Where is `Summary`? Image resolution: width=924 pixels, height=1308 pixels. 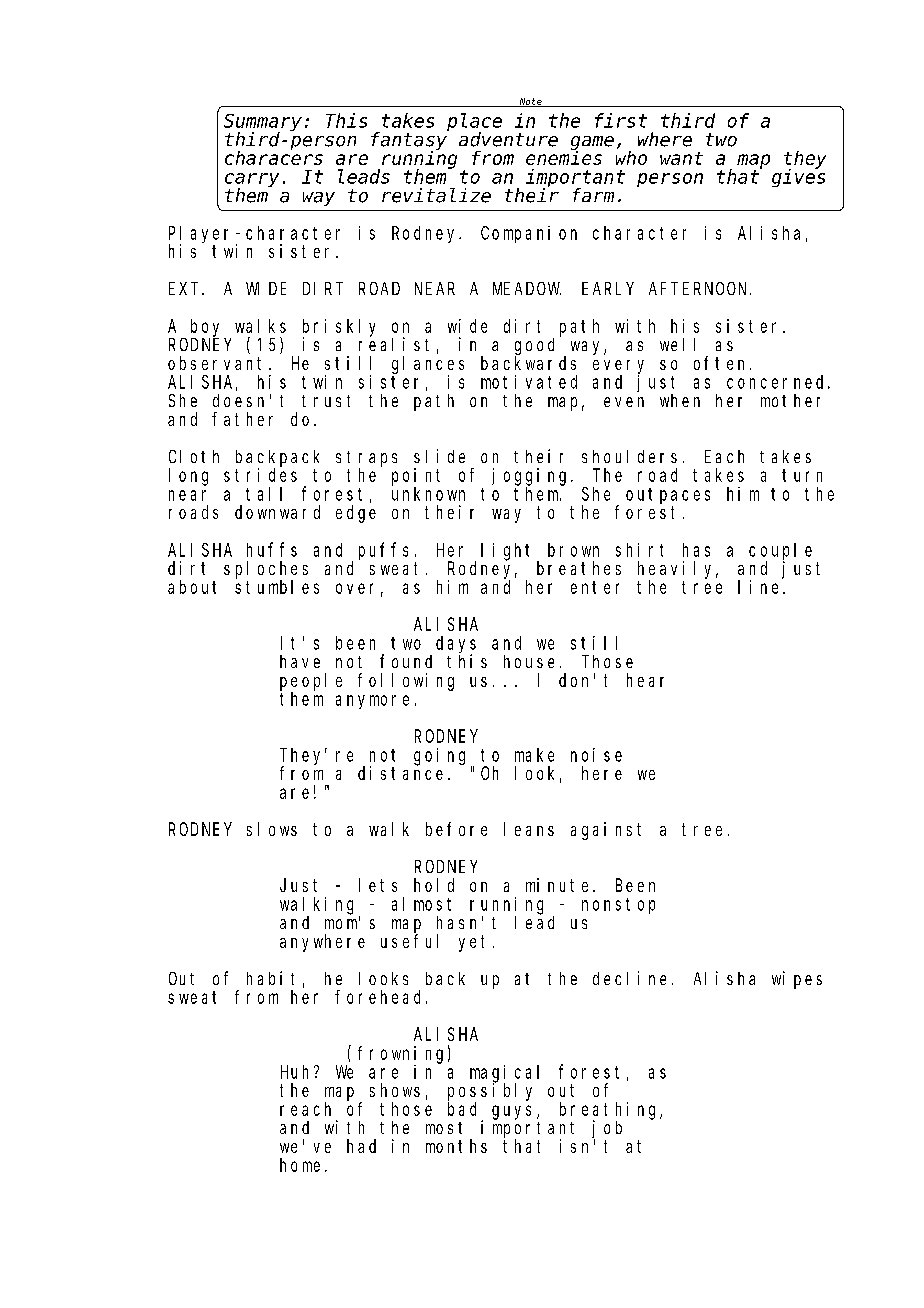 Summary is located at coordinates (263, 123).
